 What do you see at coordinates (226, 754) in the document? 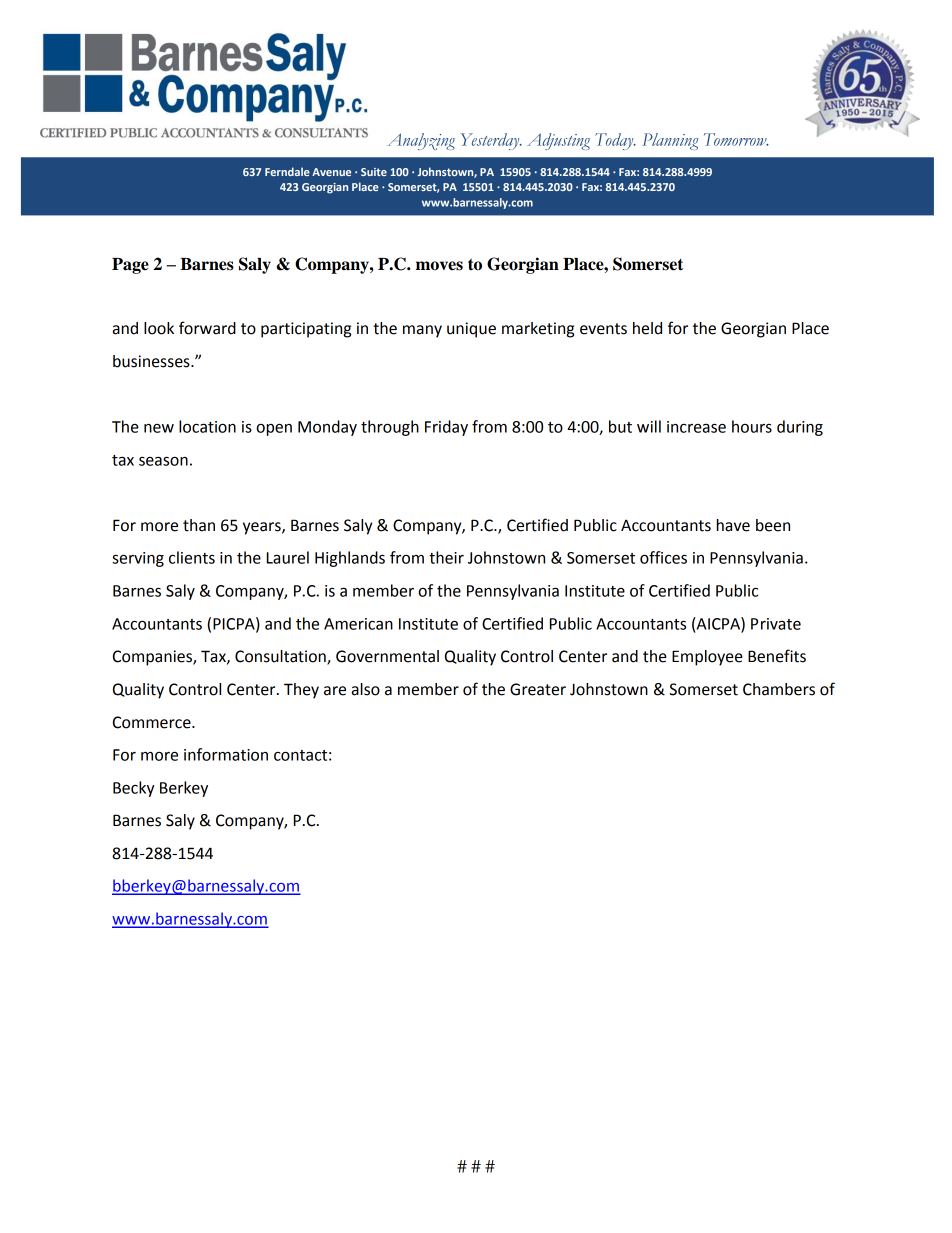
I see `information` at bounding box center [226, 754].
